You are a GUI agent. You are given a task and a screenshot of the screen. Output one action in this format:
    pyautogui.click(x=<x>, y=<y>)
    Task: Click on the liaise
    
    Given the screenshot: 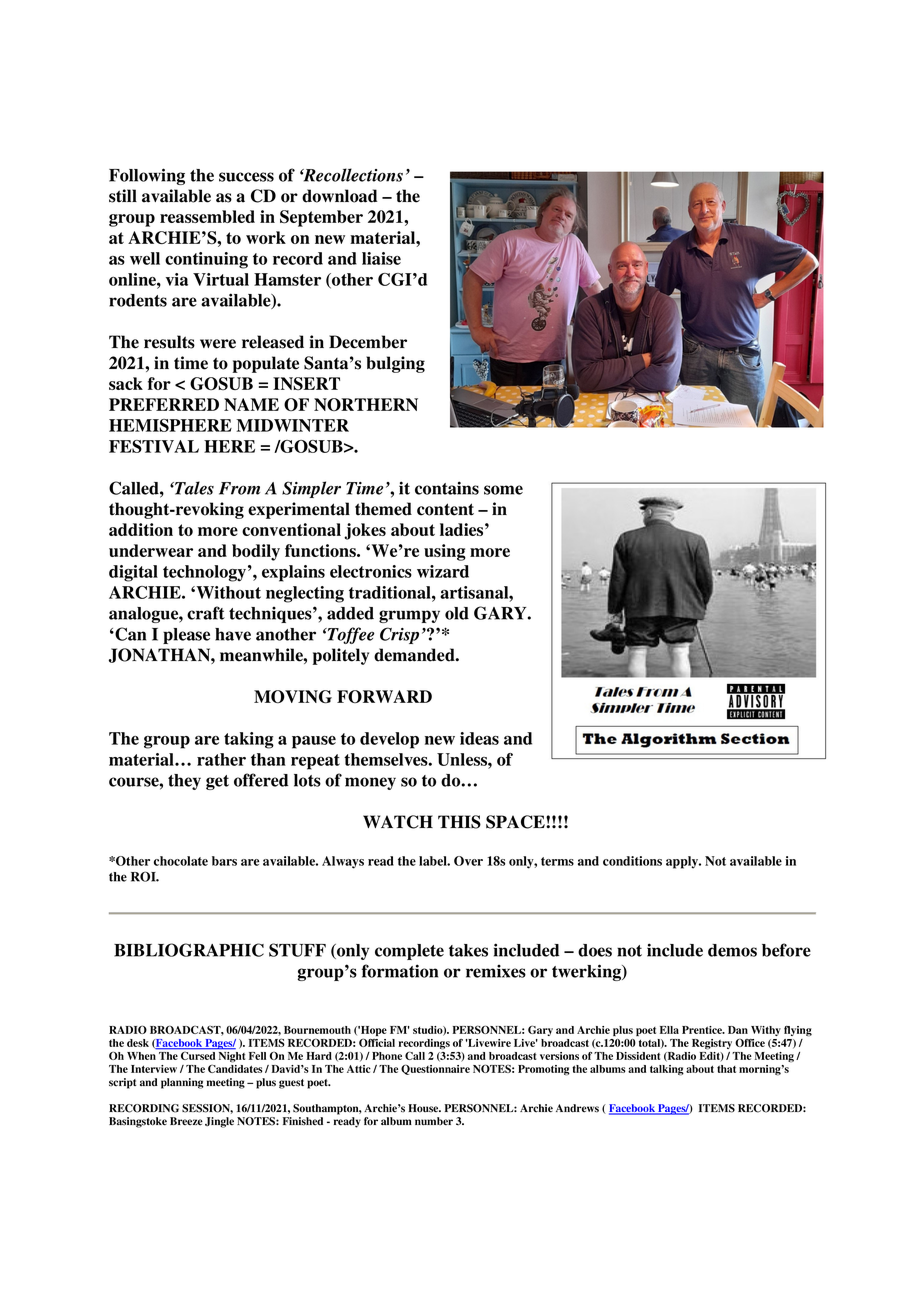 What is the action you would take?
    pyautogui.click(x=381, y=258)
